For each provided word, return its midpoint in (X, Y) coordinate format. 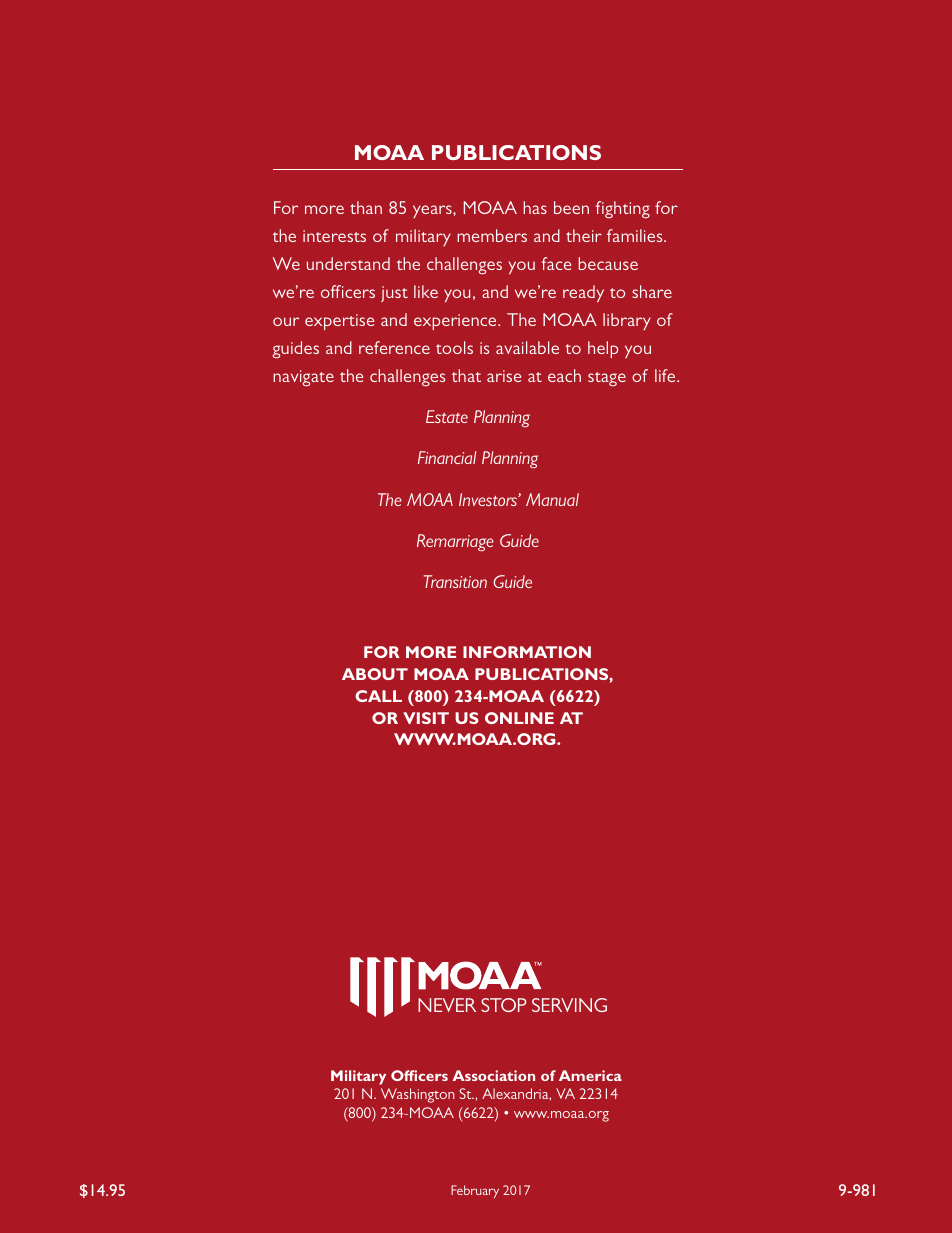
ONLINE (519, 718)
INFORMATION (527, 652)
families (636, 235)
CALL (378, 696)
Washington (418, 1095)
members (492, 235)
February (475, 1191)
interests (334, 236)
